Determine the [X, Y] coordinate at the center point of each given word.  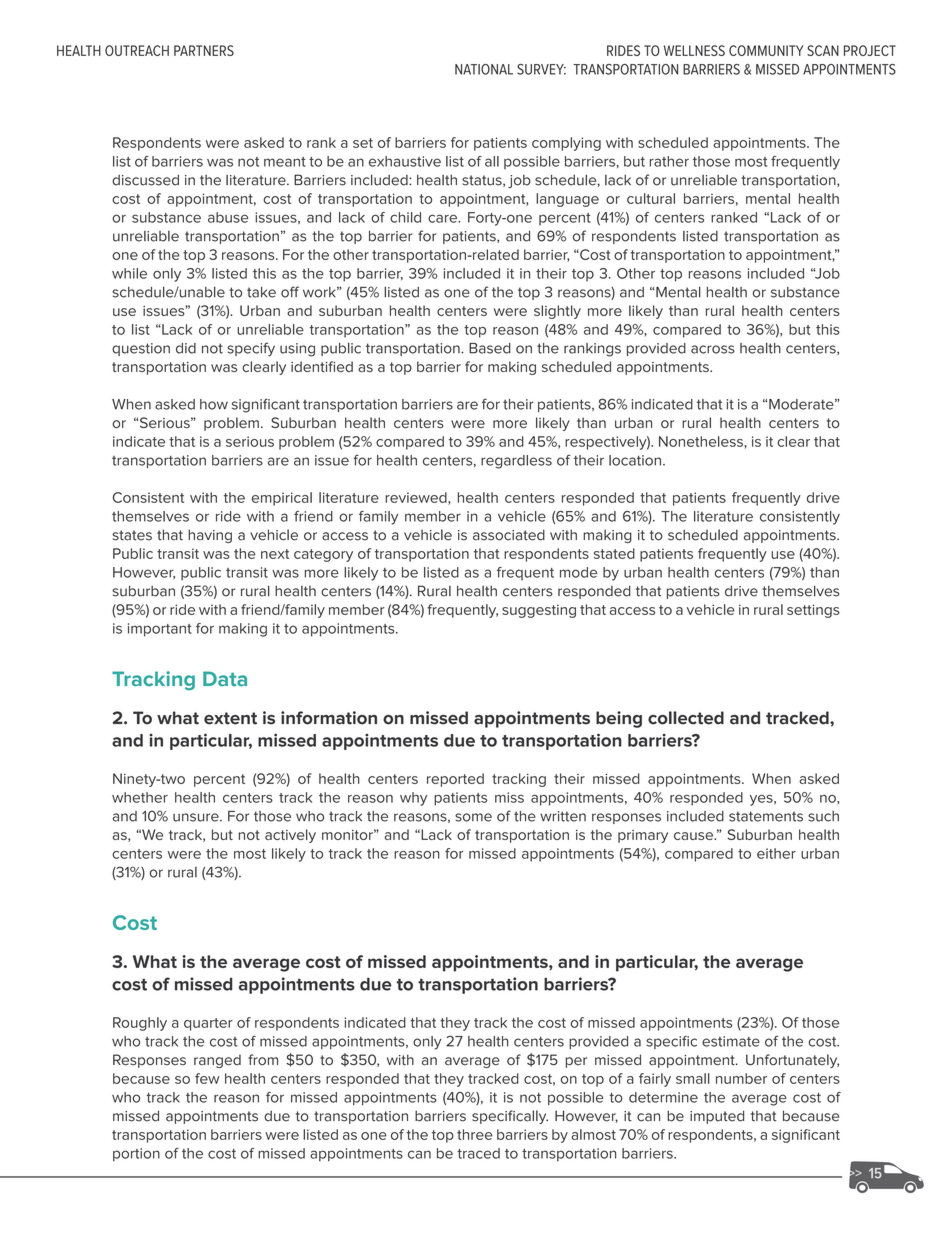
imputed [717, 1117]
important [160, 630]
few [207, 1078]
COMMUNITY [766, 50]
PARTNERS [204, 50]
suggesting [539, 611]
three [474, 1134]
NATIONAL [484, 69]
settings [813, 611]
